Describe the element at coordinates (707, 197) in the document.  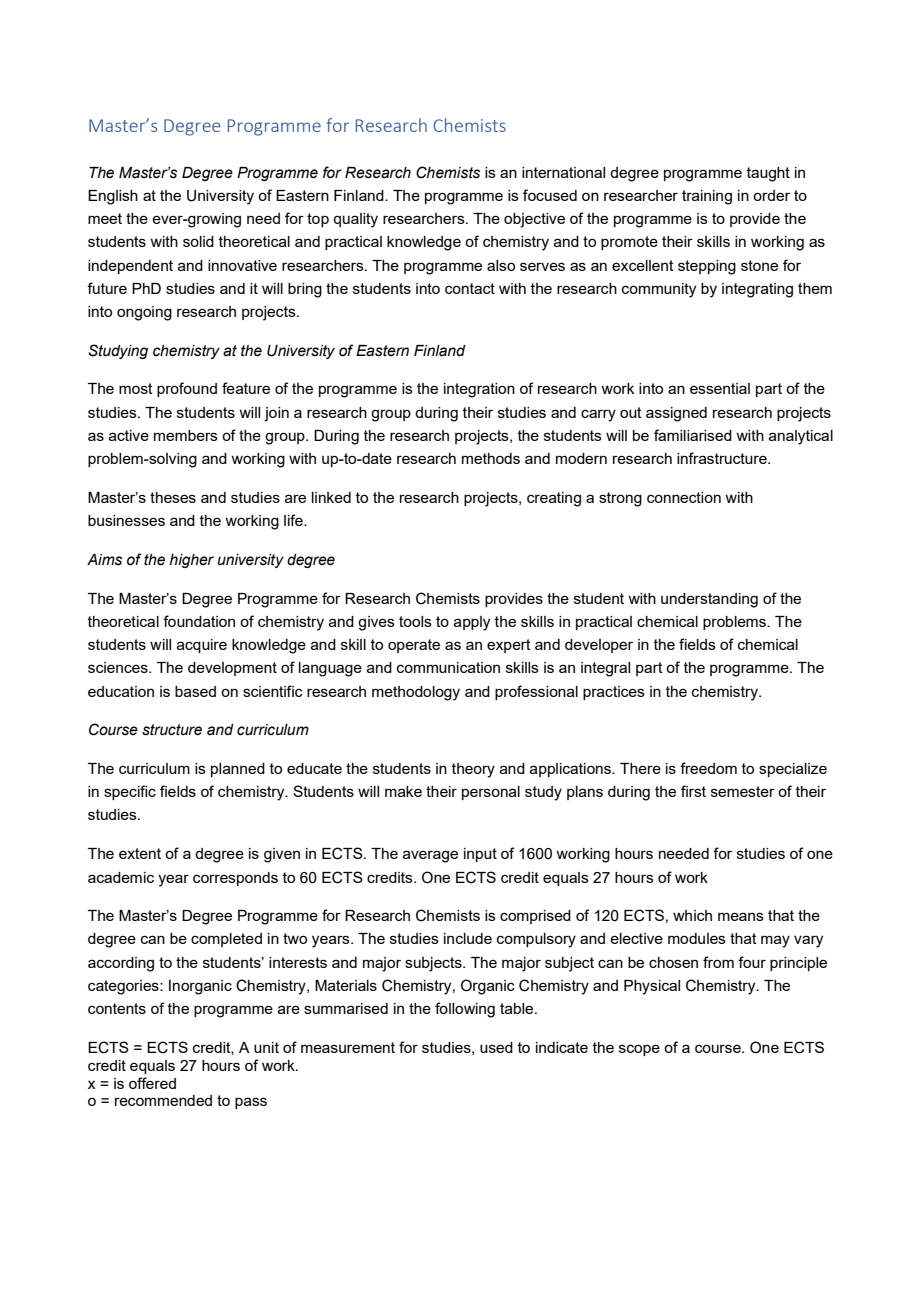
I see `training` at that location.
